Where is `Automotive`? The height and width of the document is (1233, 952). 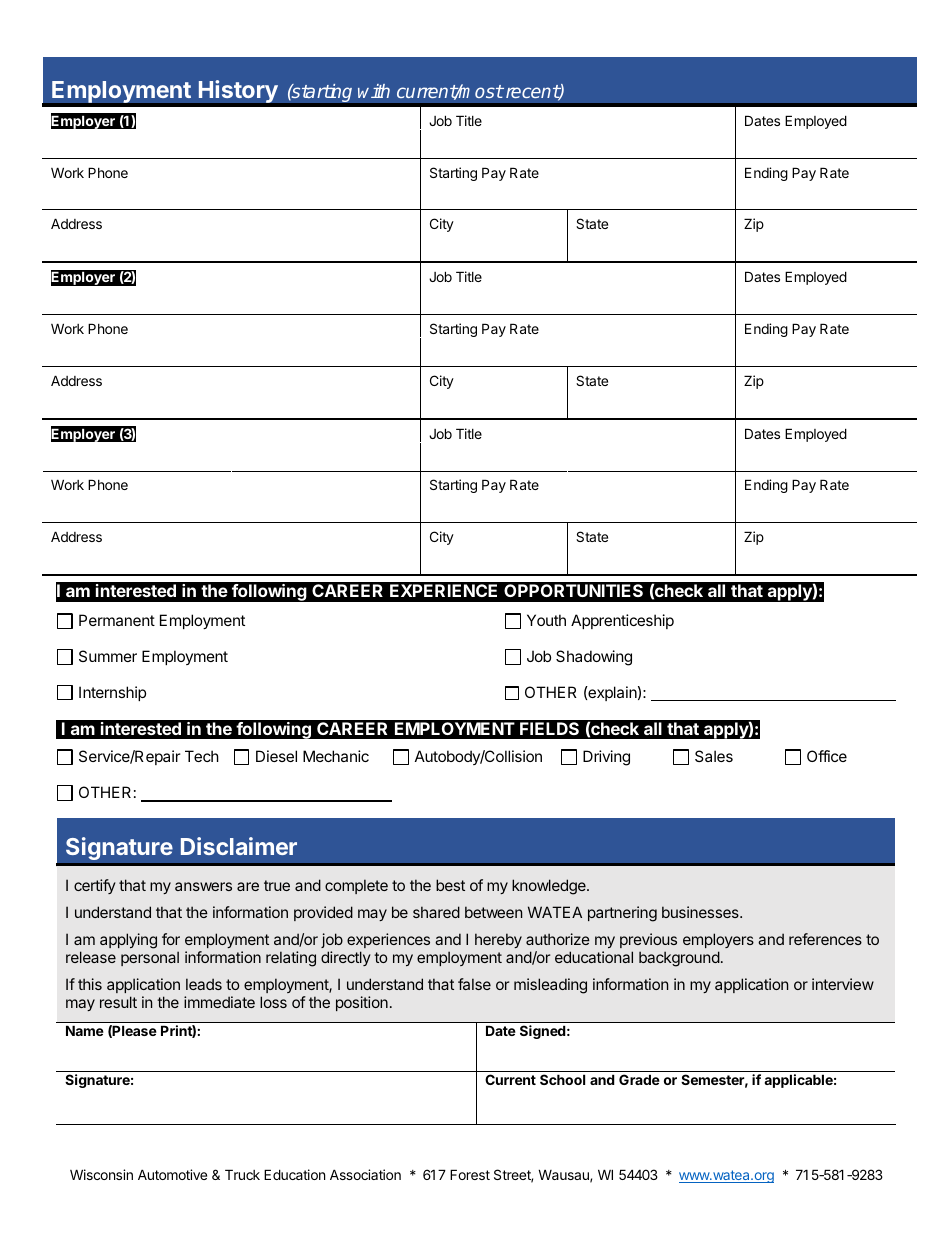 Automotive is located at coordinates (172, 1174).
